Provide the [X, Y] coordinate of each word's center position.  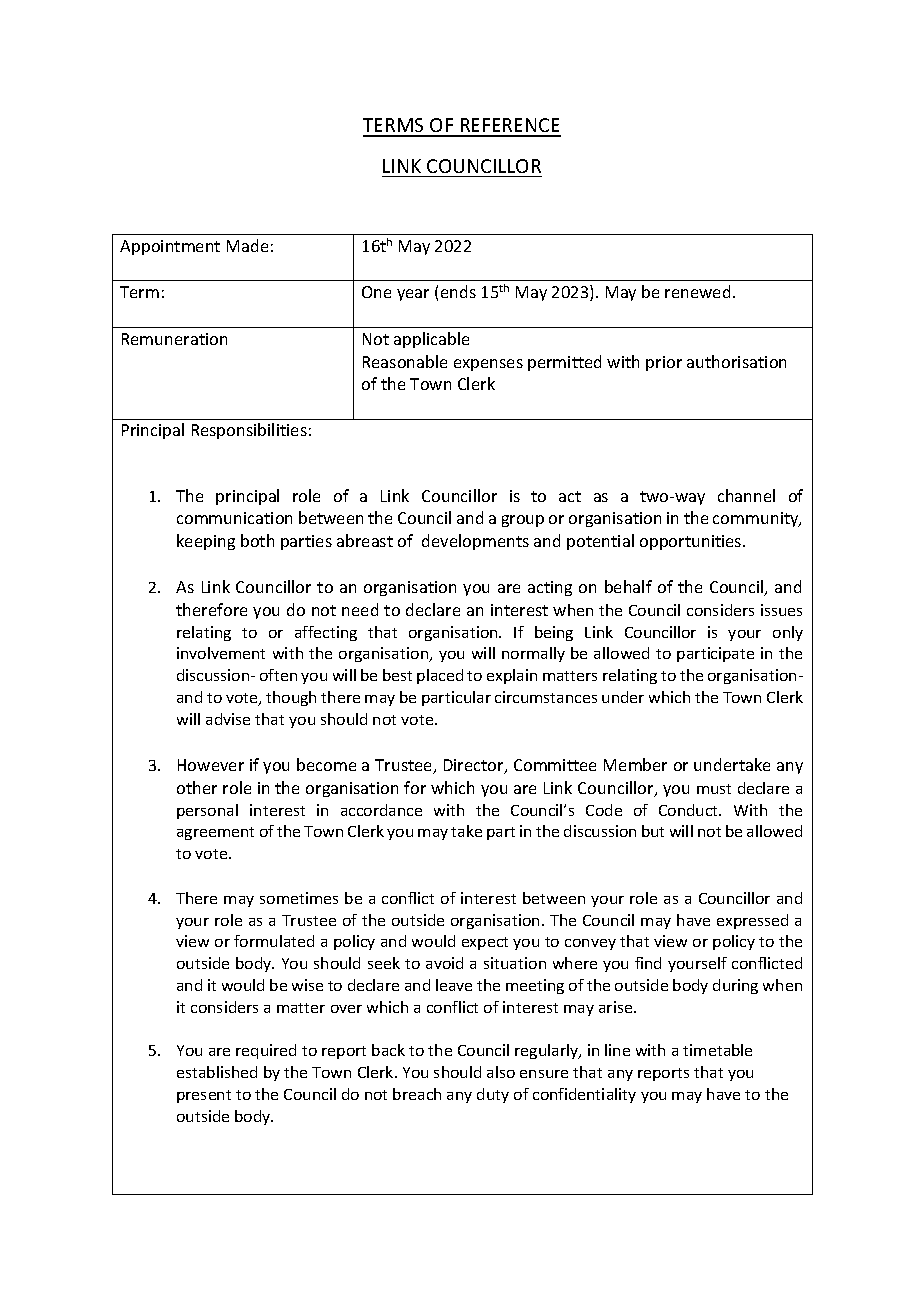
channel [746, 495]
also [501, 1072]
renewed [697, 291]
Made [247, 245]
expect [485, 943]
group [523, 521]
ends [458, 291]
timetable [717, 1050]
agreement [215, 833]
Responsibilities [249, 431]
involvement [221, 653]
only [788, 633]
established [217, 1072]
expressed [752, 921]
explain [512, 676]
